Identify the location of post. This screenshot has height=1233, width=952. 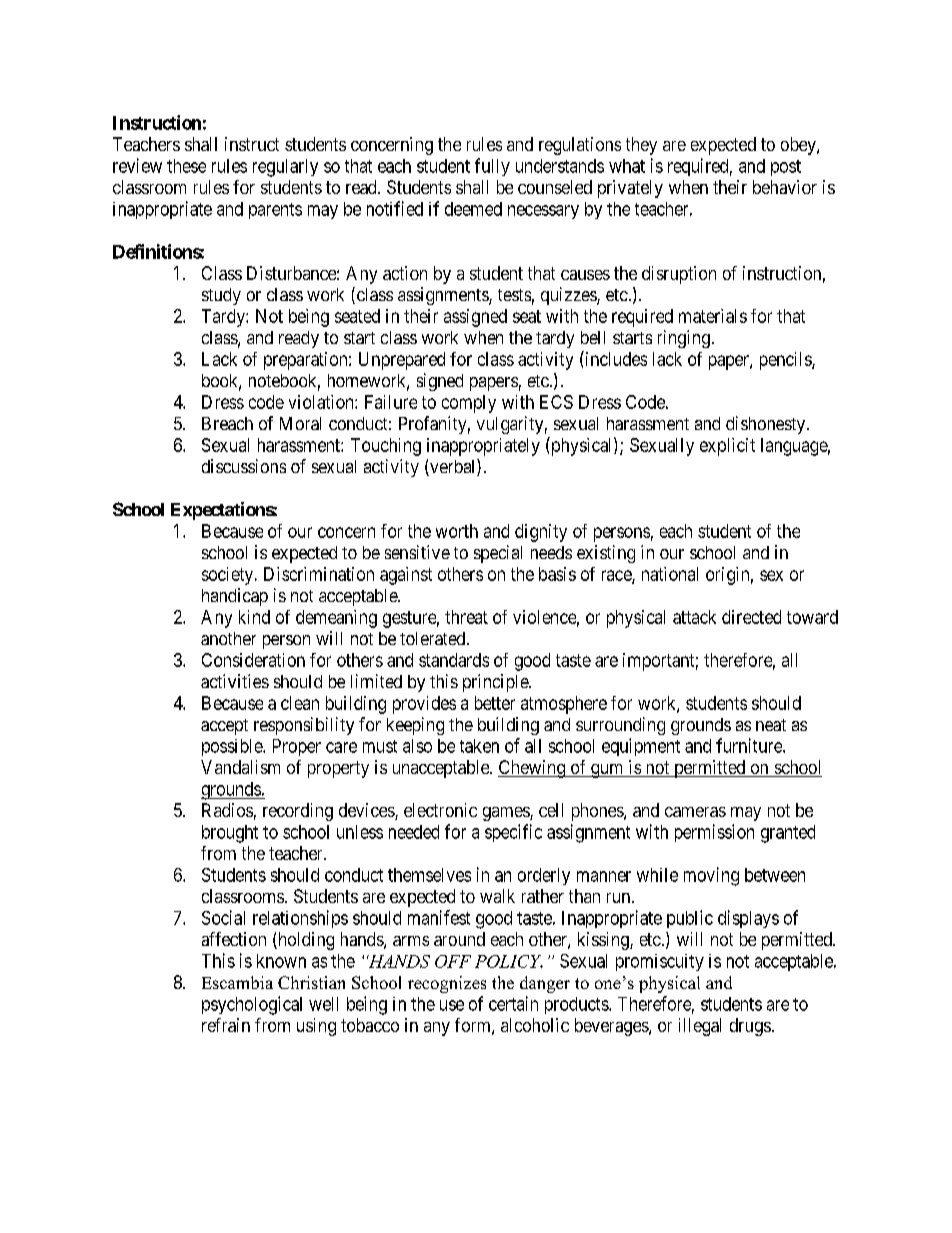
(786, 168).
